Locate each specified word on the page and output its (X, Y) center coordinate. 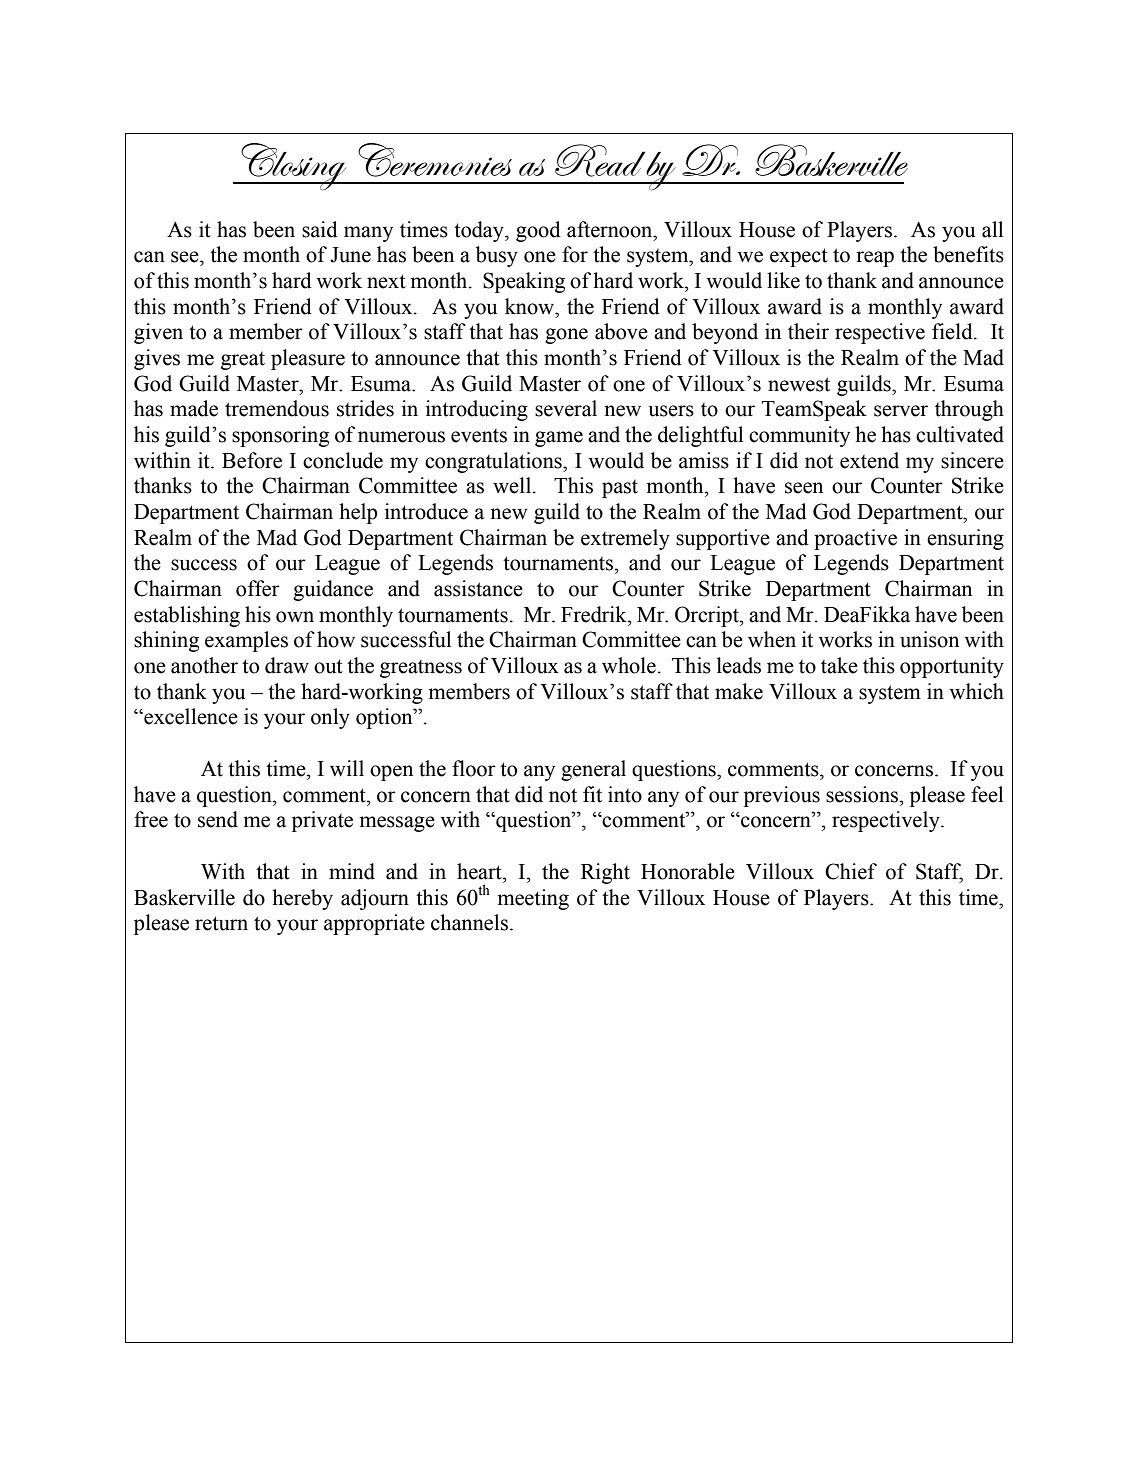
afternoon (611, 229)
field (953, 331)
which (976, 691)
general (593, 770)
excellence (190, 716)
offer (258, 588)
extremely (625, 539)
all (992, 229)
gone (566, 336)
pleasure (308, 359)
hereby (302, 899)
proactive (855, 539)
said (320, 229)
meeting (533, 899)
